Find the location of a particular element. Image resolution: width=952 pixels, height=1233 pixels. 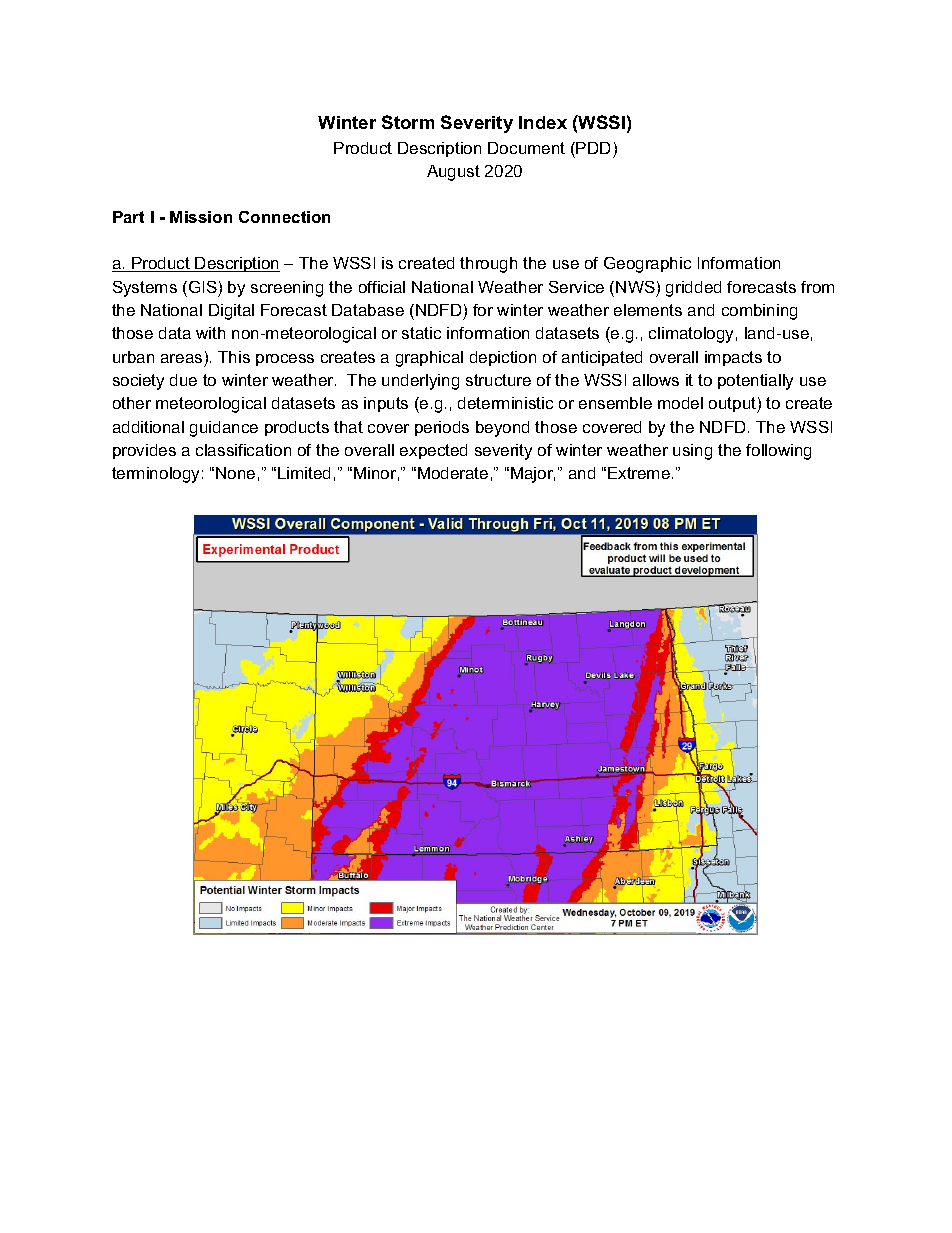

Index is located at coordinates (543, 122).
